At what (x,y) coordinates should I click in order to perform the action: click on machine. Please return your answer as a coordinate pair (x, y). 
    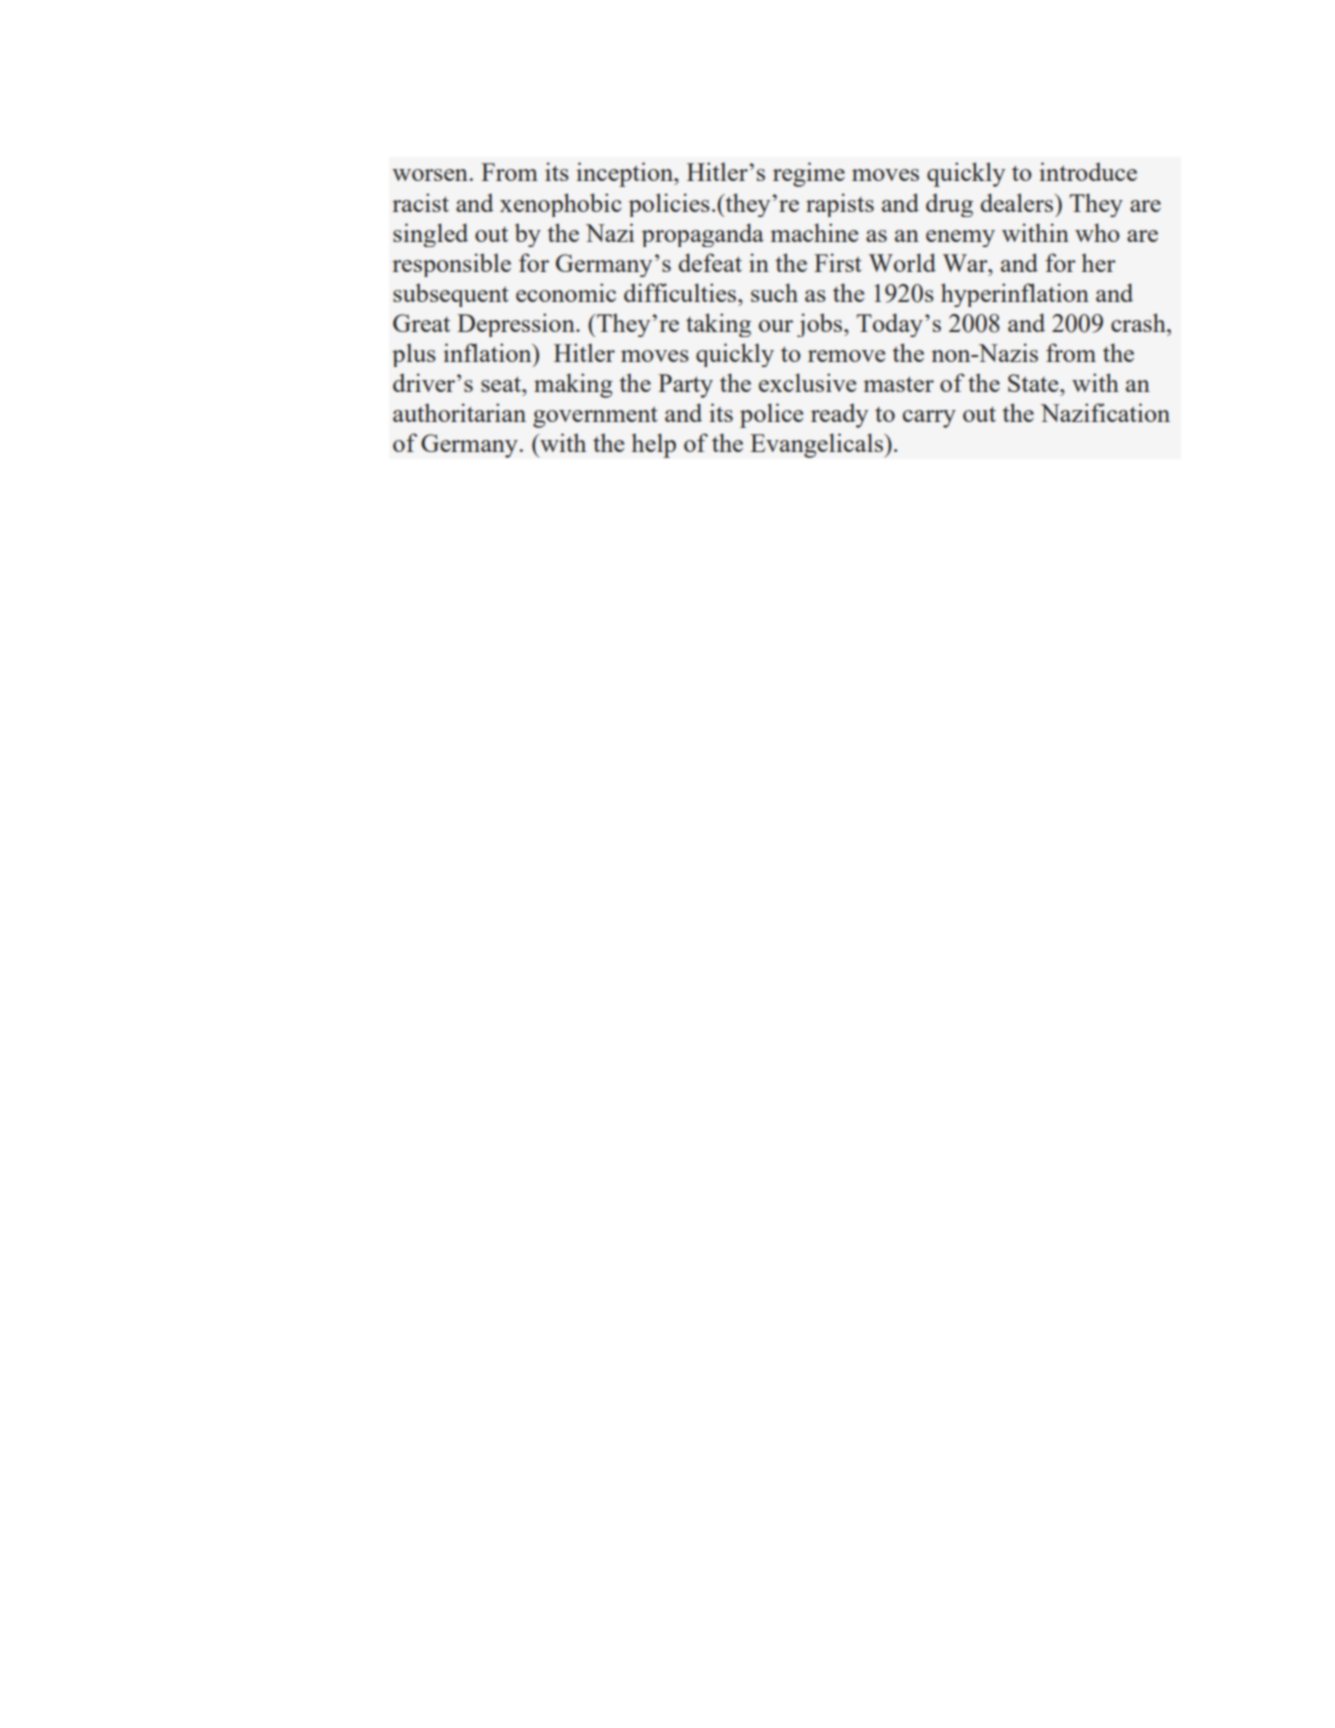
    Looking at the image, I should click on (814, 232).
